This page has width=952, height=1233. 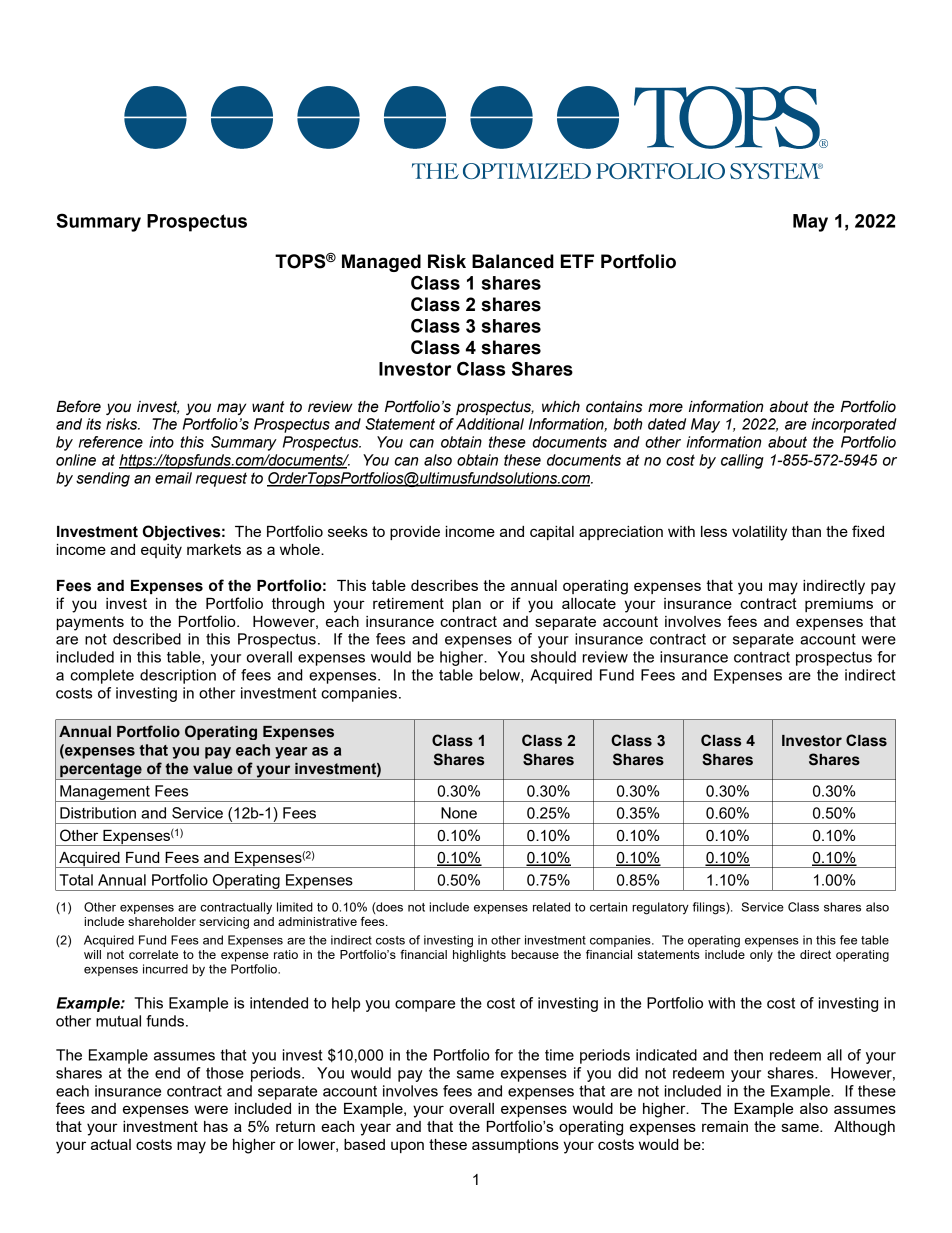 What do you see at coordinates (742, 461) in the page?
I see `calling` at bounding box center [742, 461].
